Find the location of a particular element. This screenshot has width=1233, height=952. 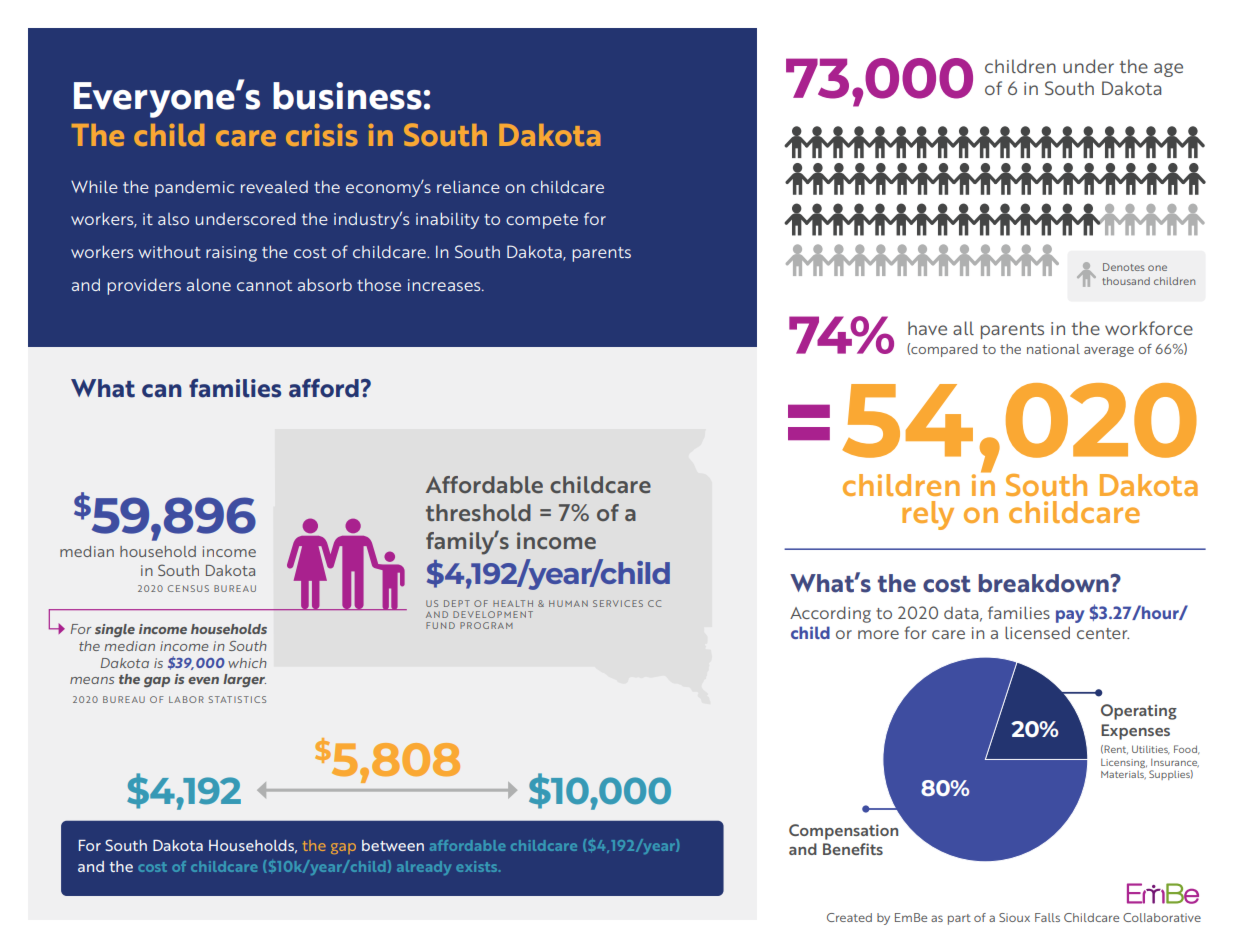

crisis is located at coordinates (322, 135).
